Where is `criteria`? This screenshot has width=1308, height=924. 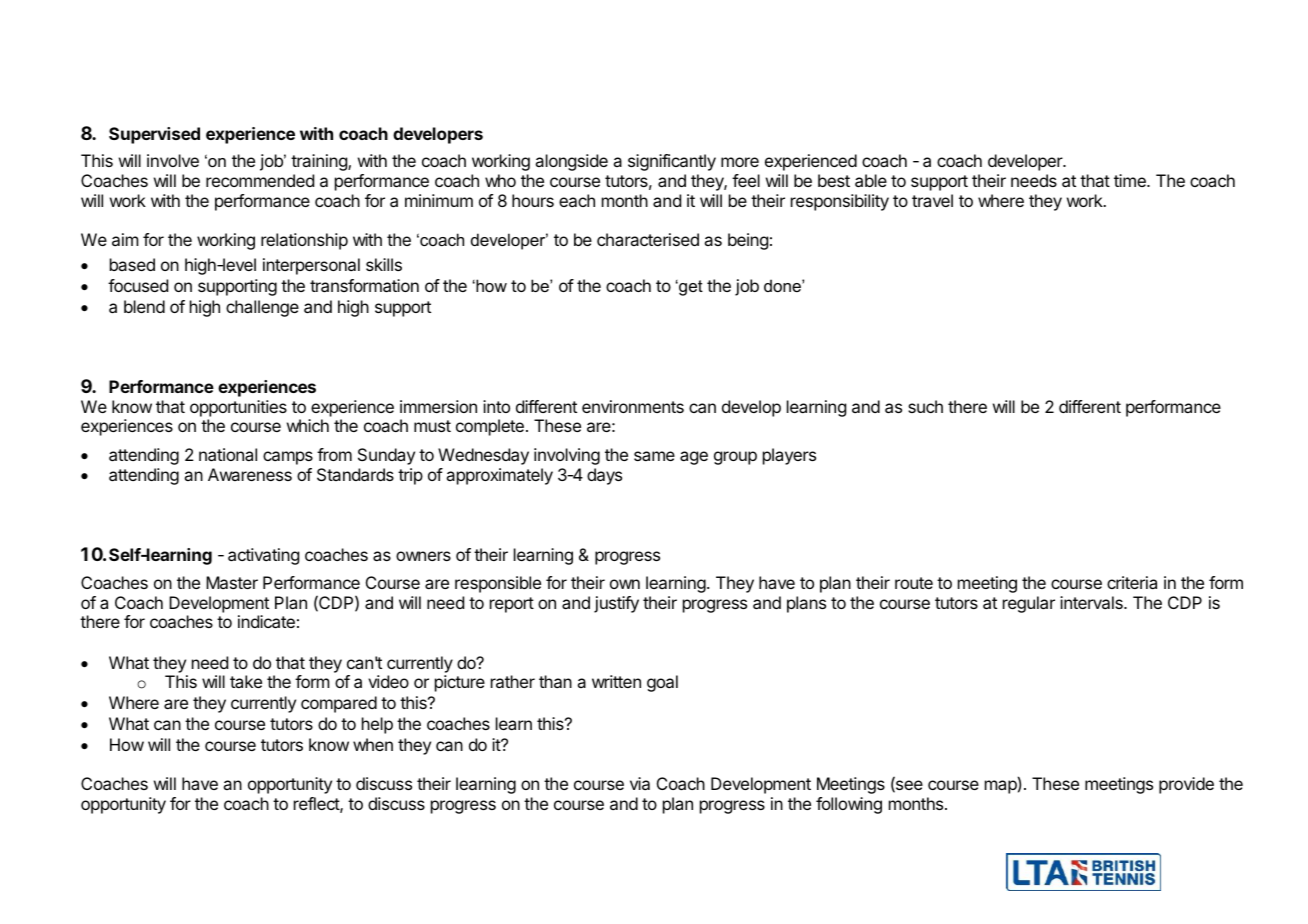
criteria is located at coordinates (1132, 582).
